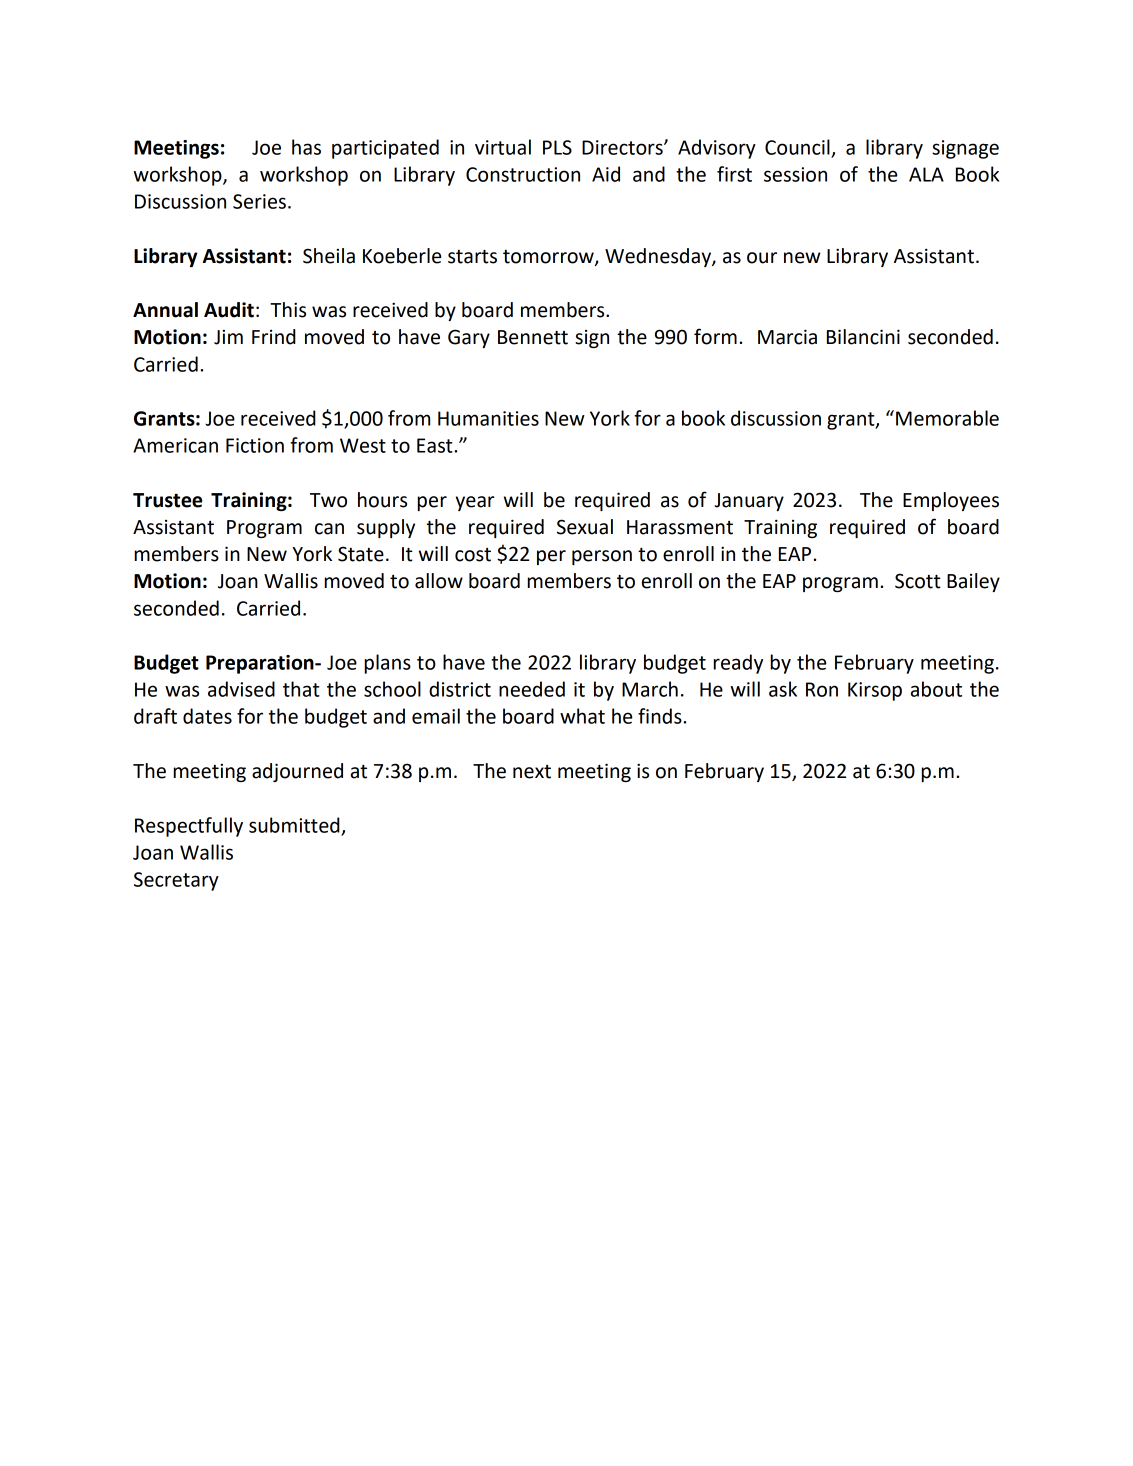  What do you see at coordinates (294, 825) in the screenshot?
I see `submitted` at bounding box center [294, 825].
